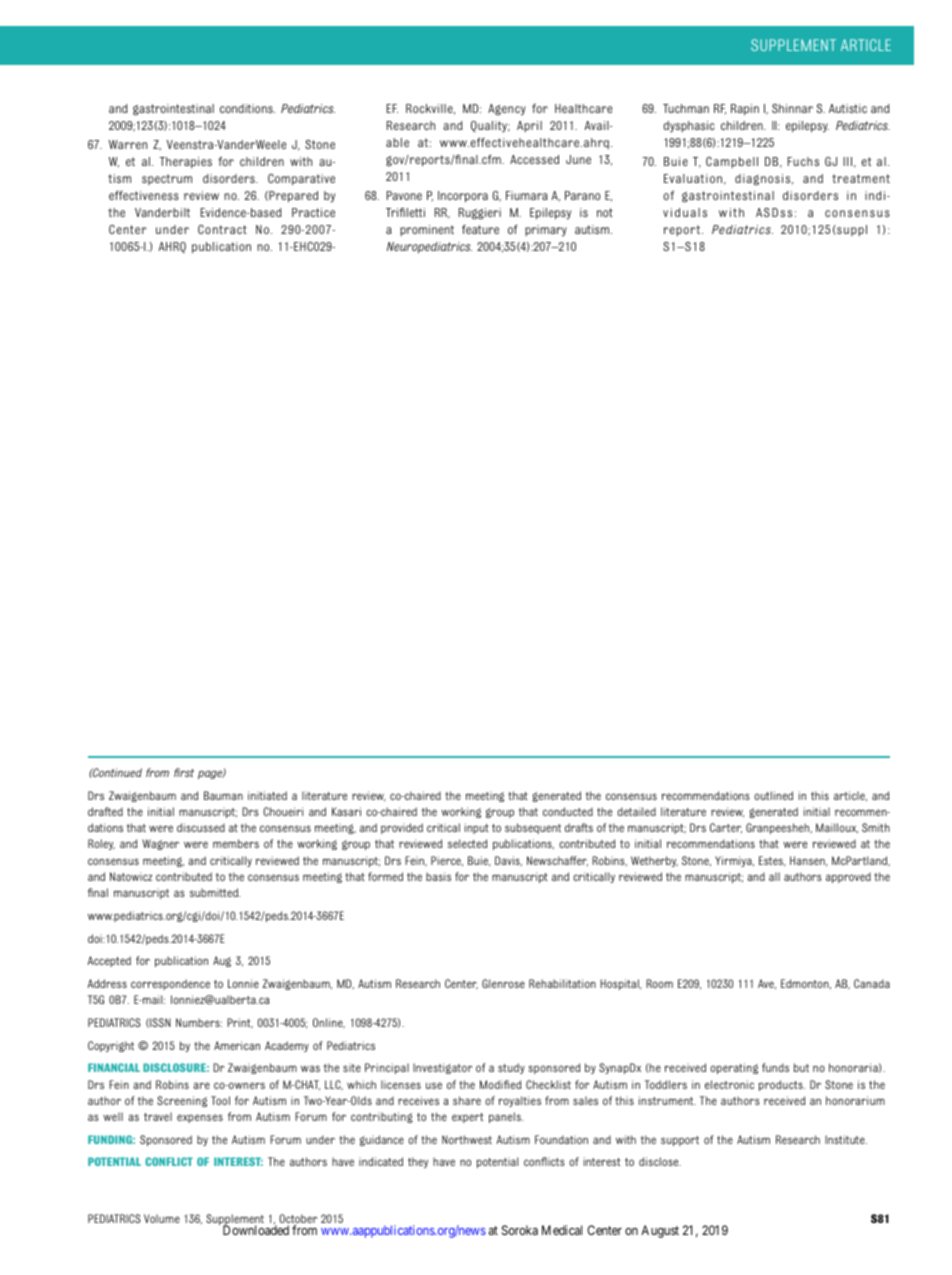 The image size is (952, 1275). I want to click on Fuchs, so click(803, 161).
